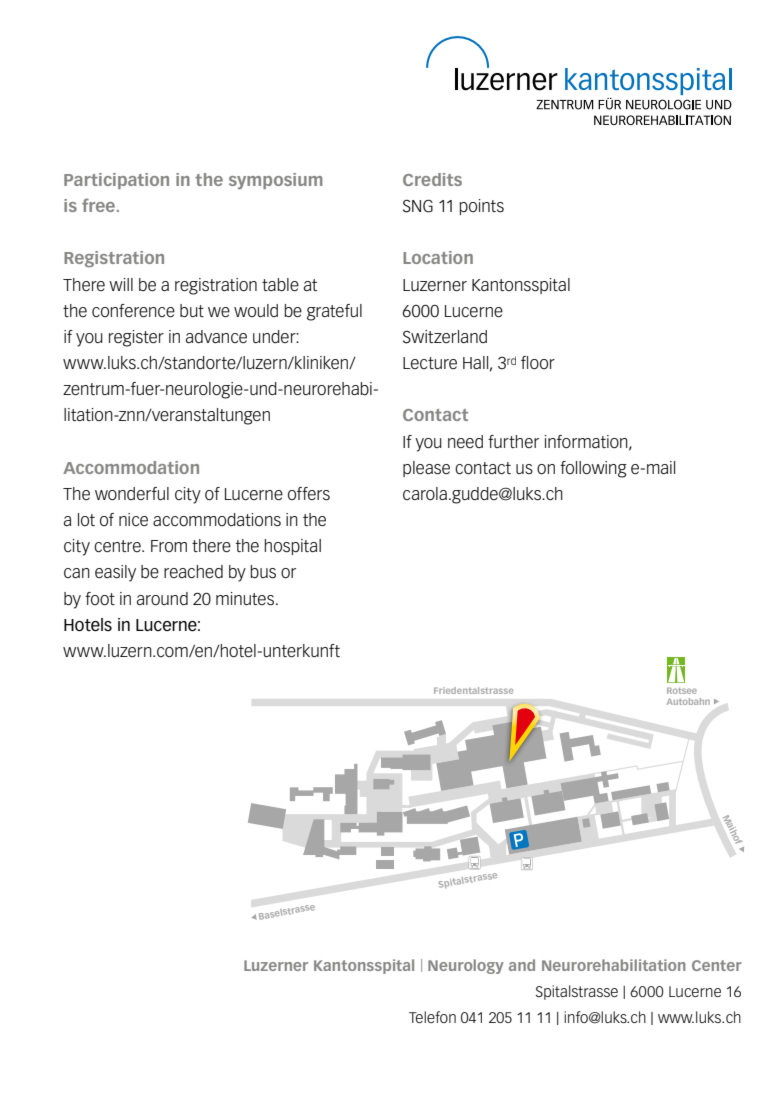  I want to click on minutes, so click(246, 599).
